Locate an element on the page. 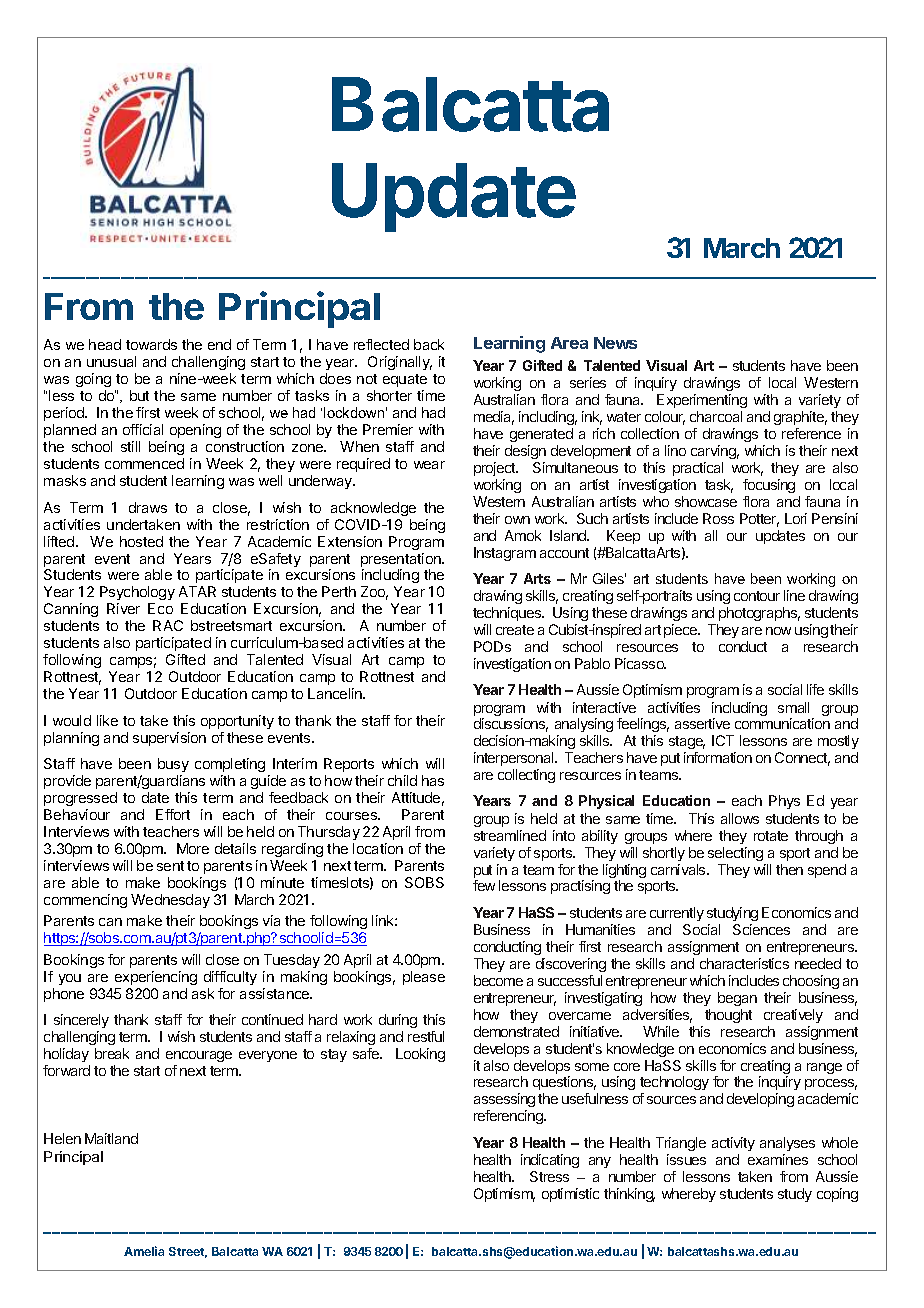 This page has width=924, height=1308. piece is located at coordinates (682, 631).
